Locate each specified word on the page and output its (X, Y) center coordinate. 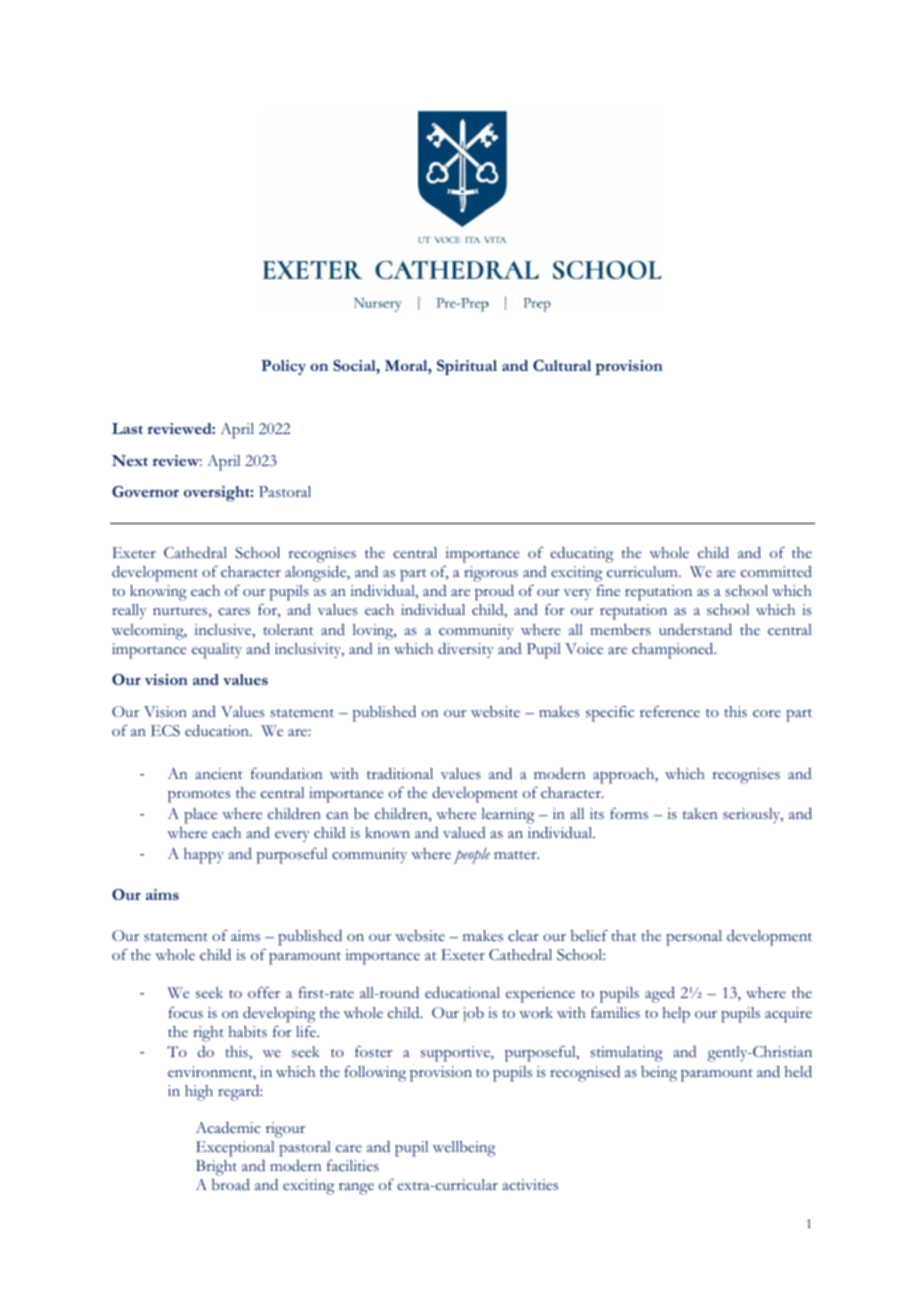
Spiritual (467, 367)
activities (530, 1184)
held (798, 1071)
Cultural (562, 365)
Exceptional (235, 1149)
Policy (283, 367)
